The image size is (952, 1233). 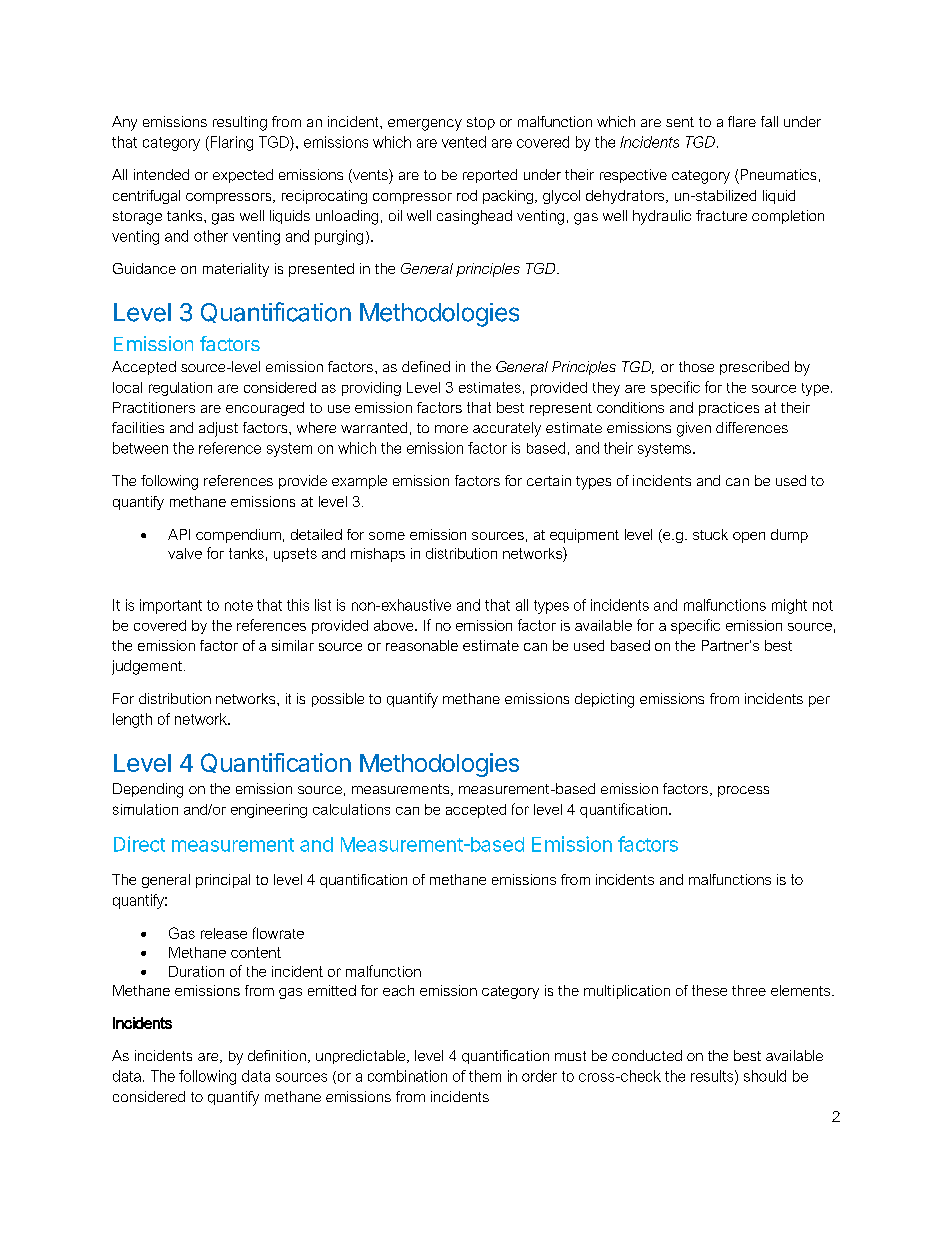 I want to click on Flaring, so click(x=230, y=143).
